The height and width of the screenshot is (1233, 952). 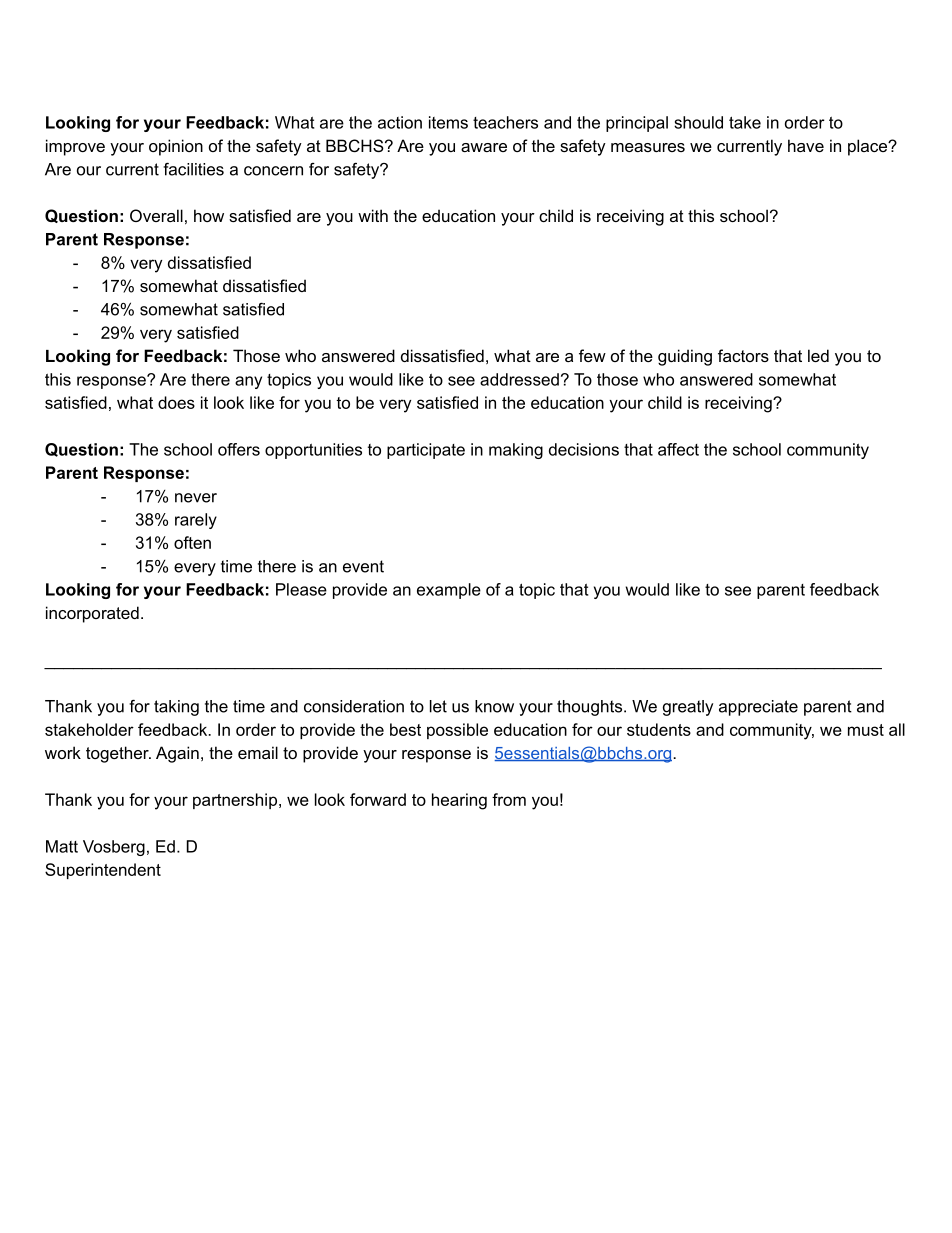 I want to click on participate, so click(x=426, y=451).
